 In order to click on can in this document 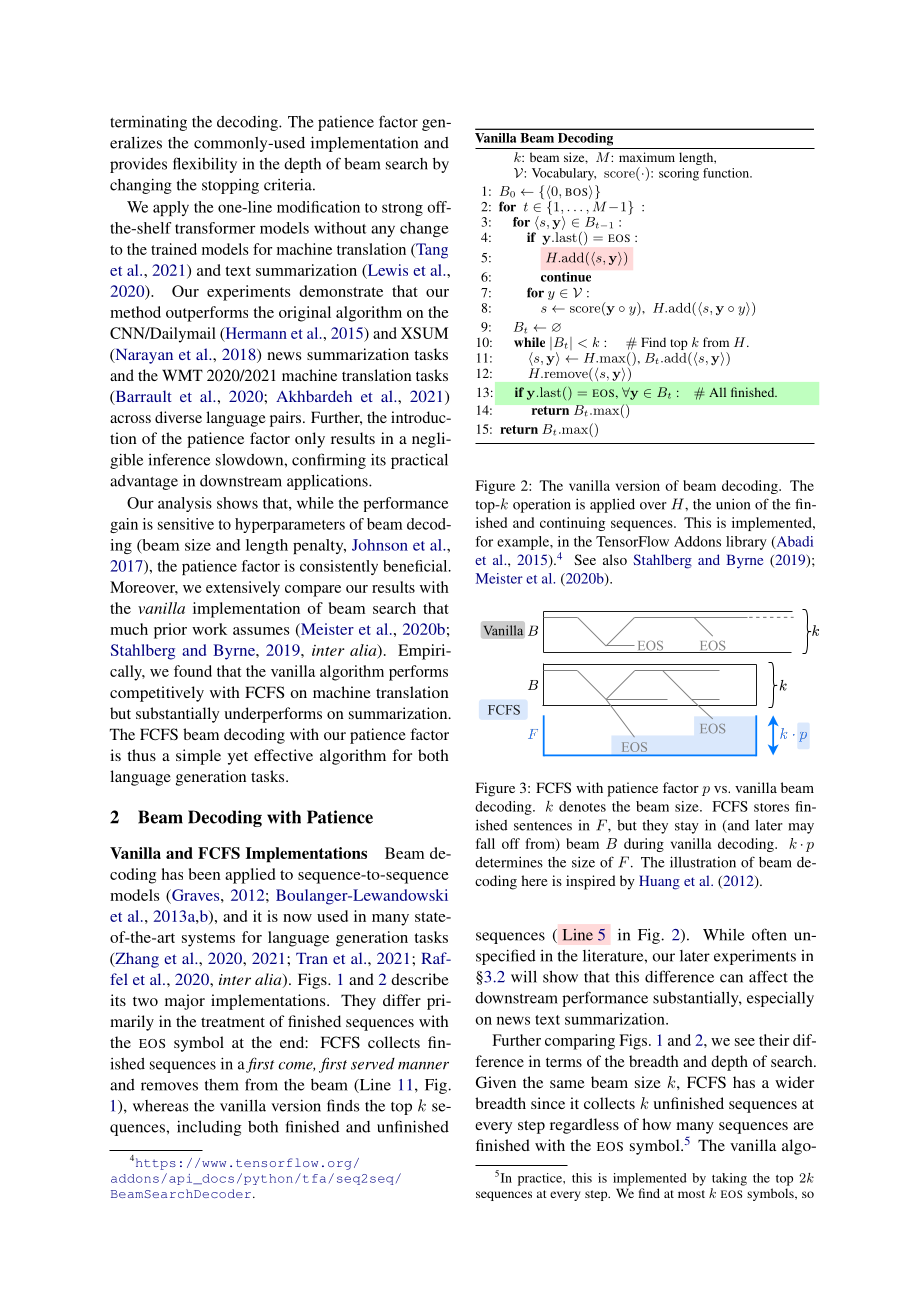, I will do `click(731, 978)`.
